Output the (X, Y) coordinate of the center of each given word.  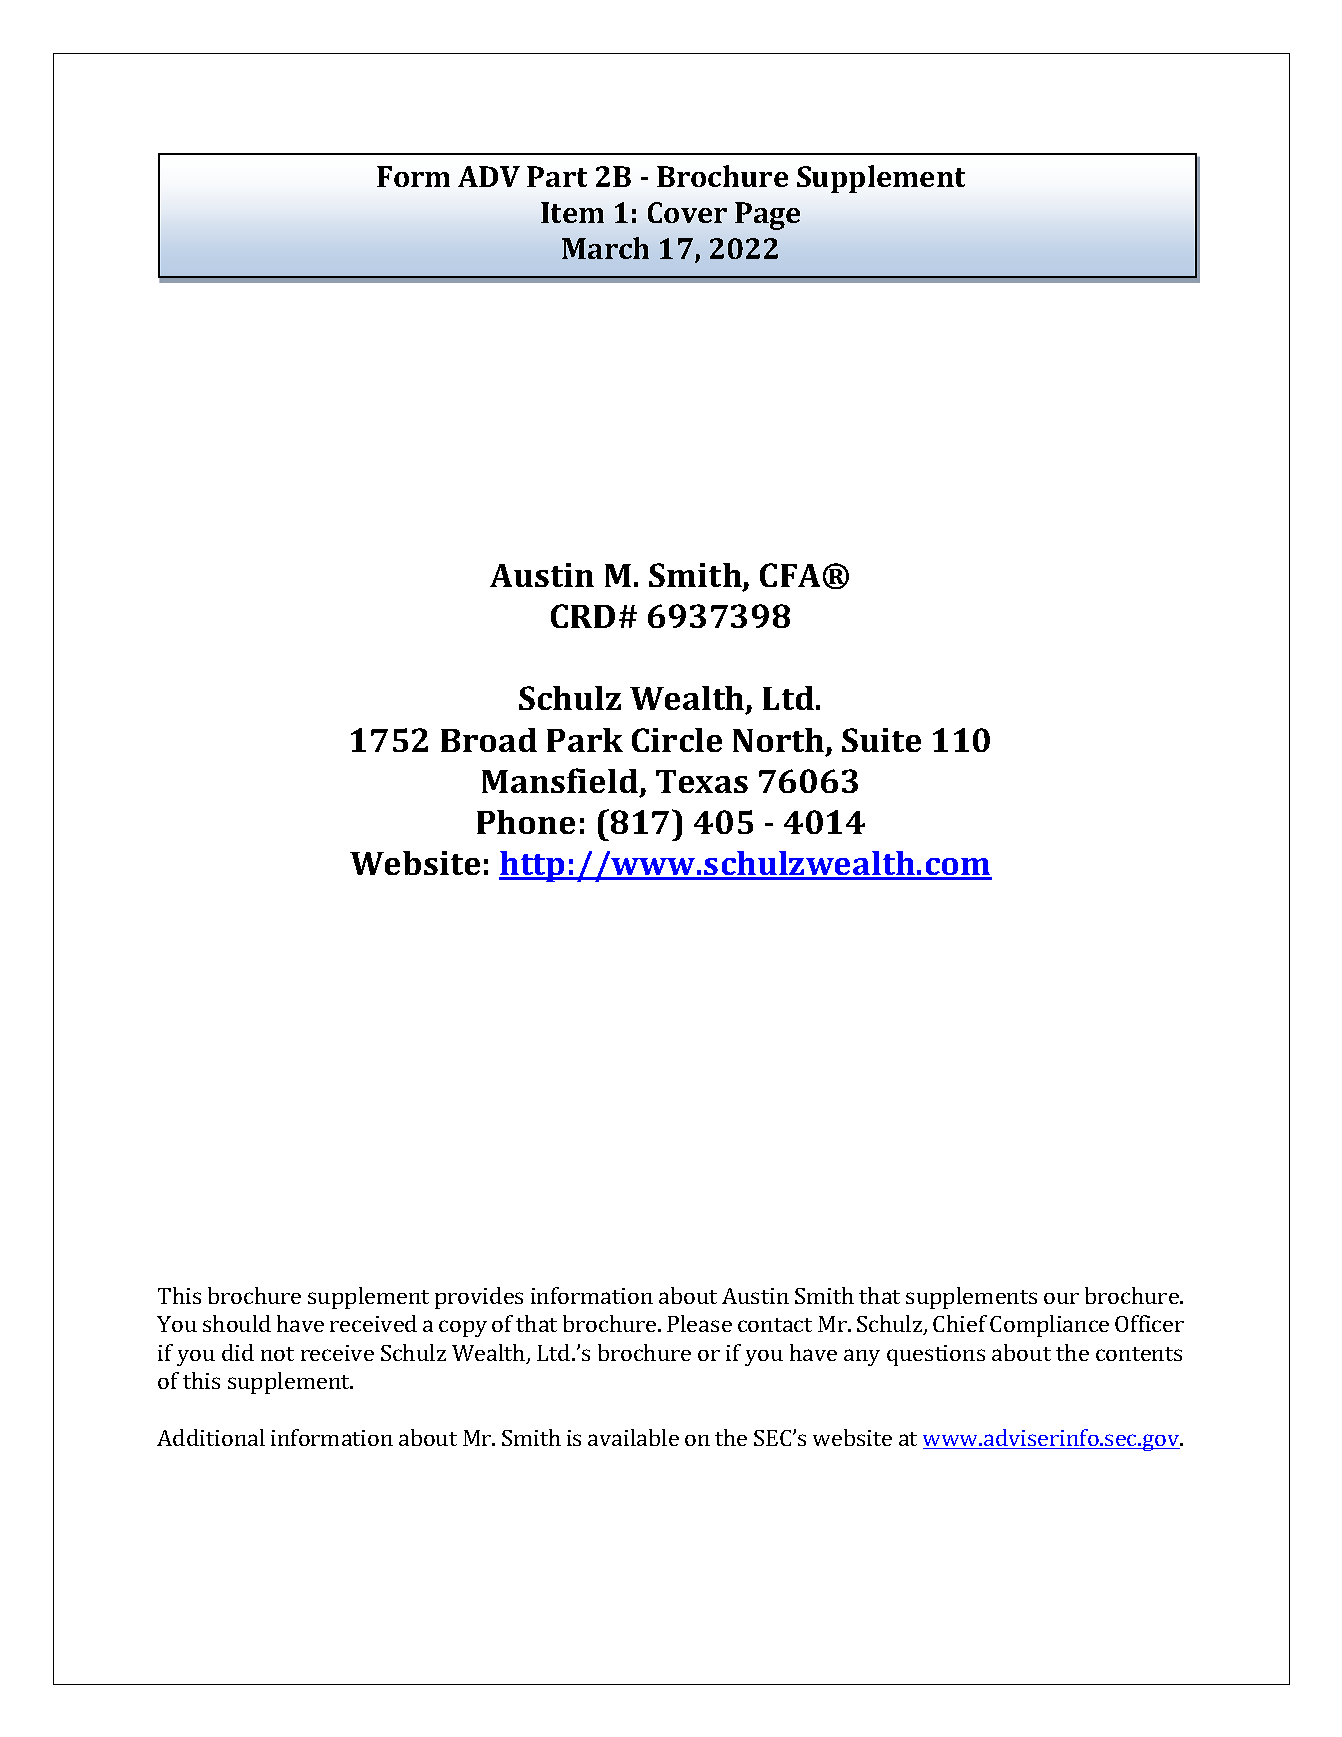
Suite (881, 740)
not (277, 1354)
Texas (702, 781)
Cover (687, 212)
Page (767, 216)
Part (557, 176)
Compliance (1049, 1326)
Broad (489, 740)
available (633, 1437)
